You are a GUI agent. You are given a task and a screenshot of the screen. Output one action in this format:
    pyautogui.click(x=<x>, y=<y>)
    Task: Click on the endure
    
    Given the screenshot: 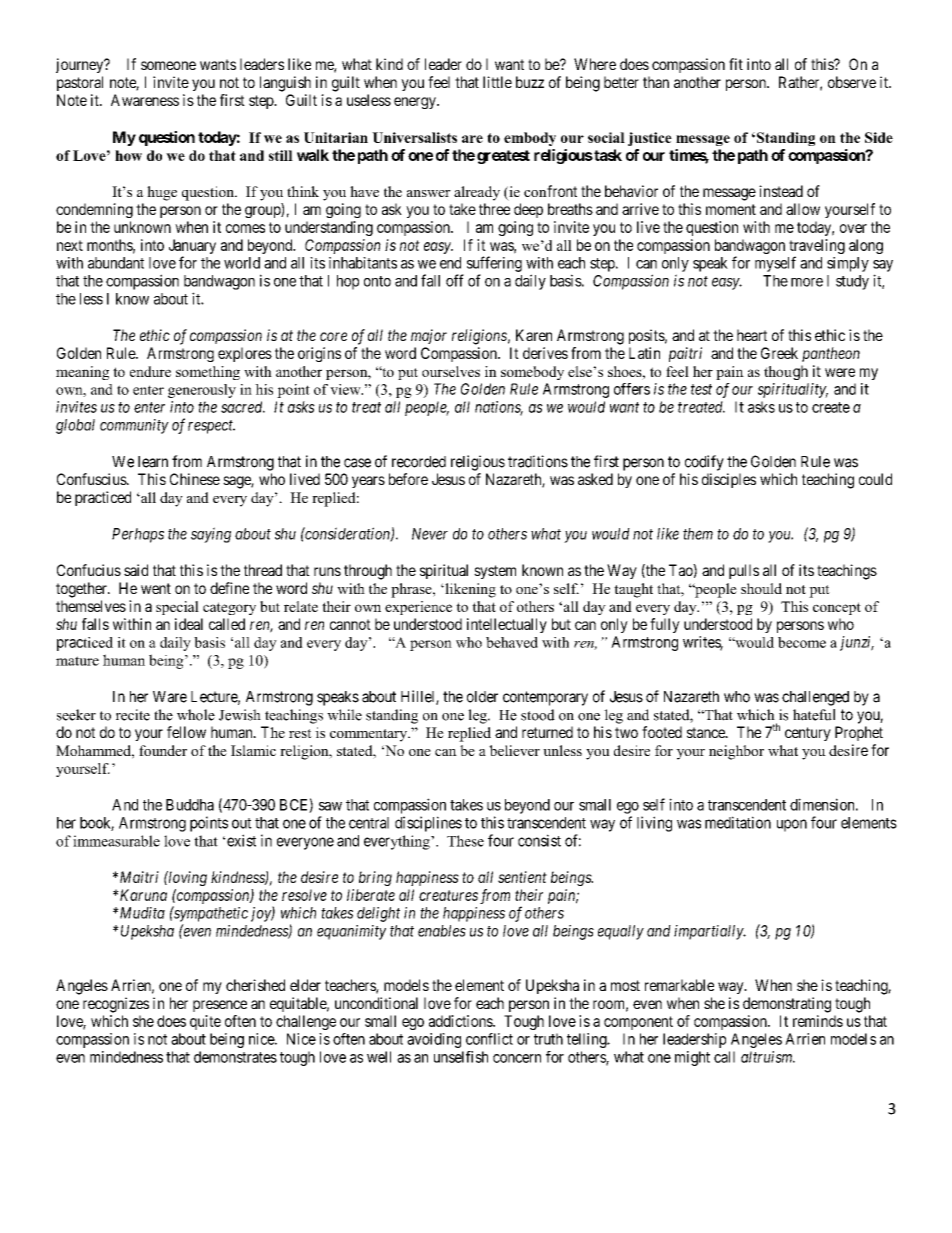 What is the action you would take?
    pyautogui.click(x=150, y=371)
